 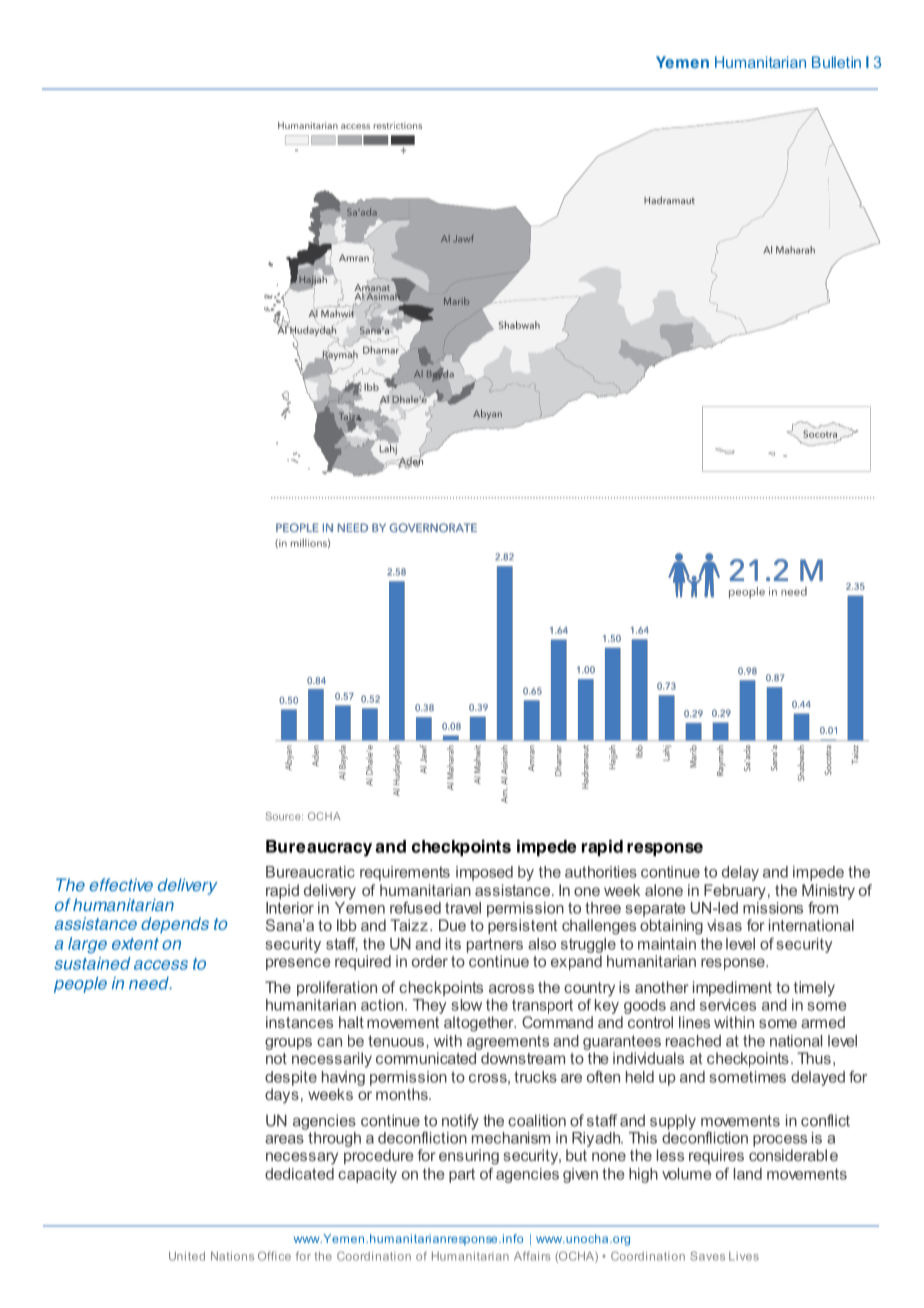 What do you see at coordinates (121, 884) in the screenshot?
I see `effective` at bounding box center [121, 884].
